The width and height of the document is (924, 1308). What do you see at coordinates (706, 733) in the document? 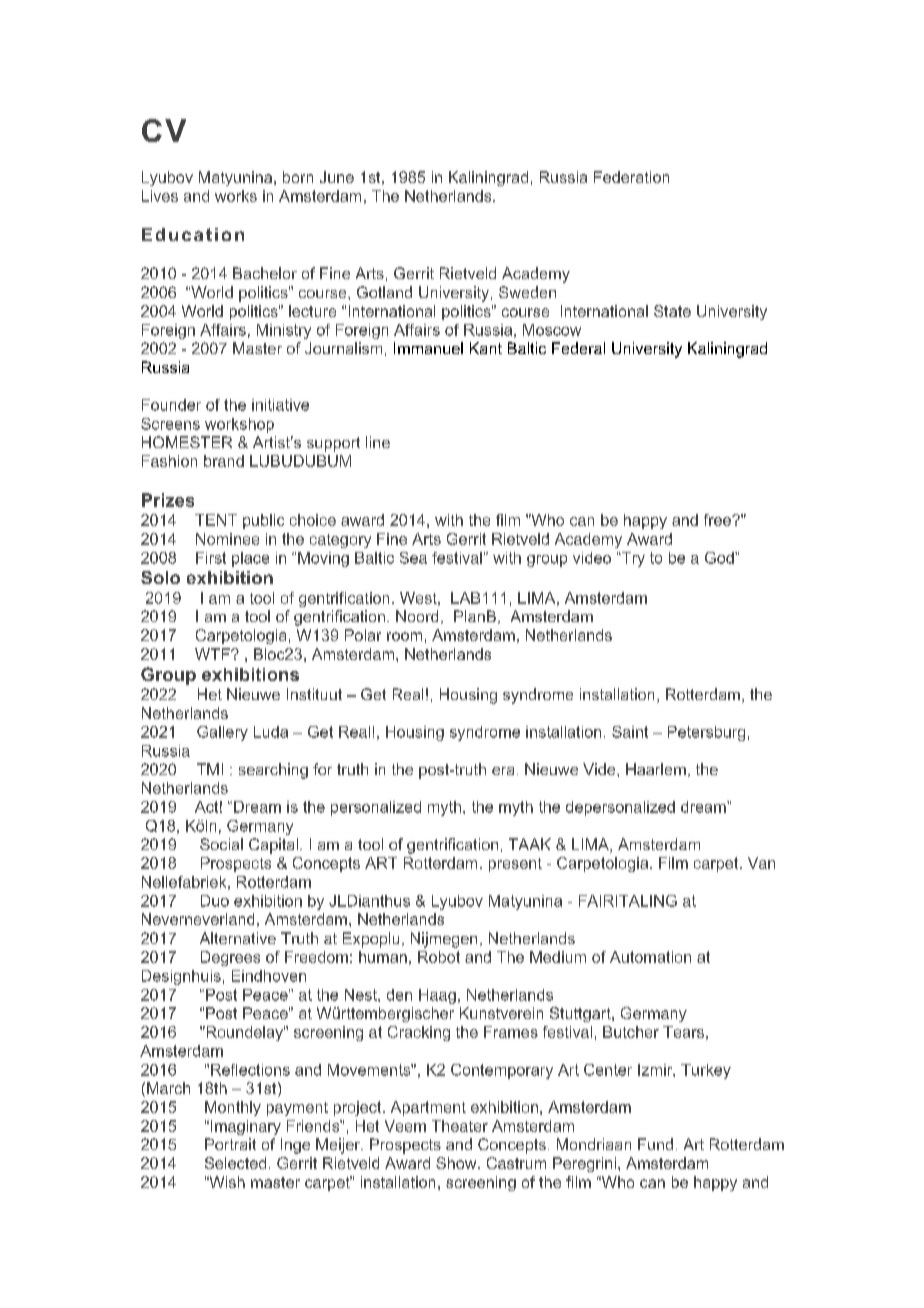
I see `Petersburg` at bounding box center [706, 733].
